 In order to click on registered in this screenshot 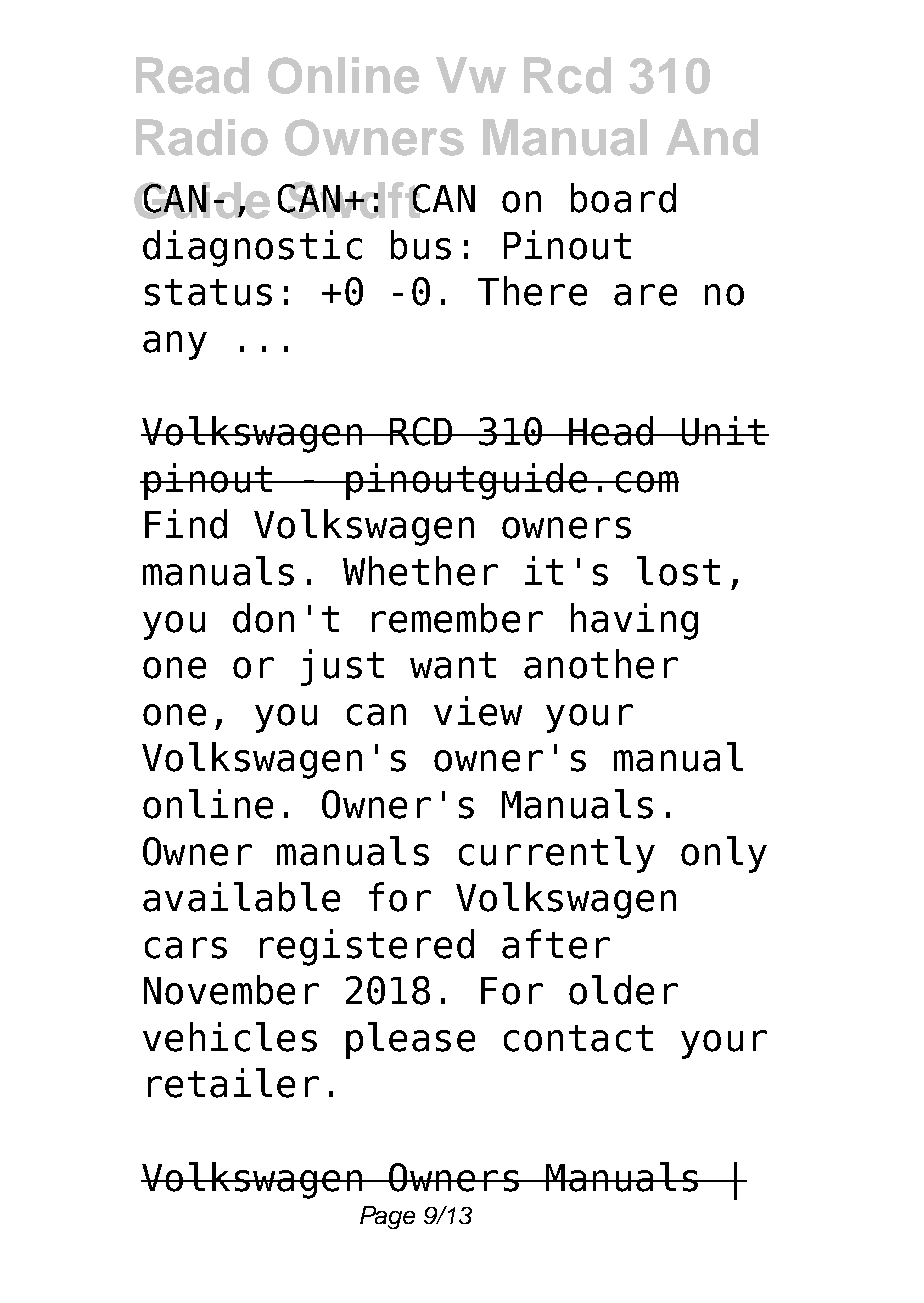, I will do `click(367, 947)`.
